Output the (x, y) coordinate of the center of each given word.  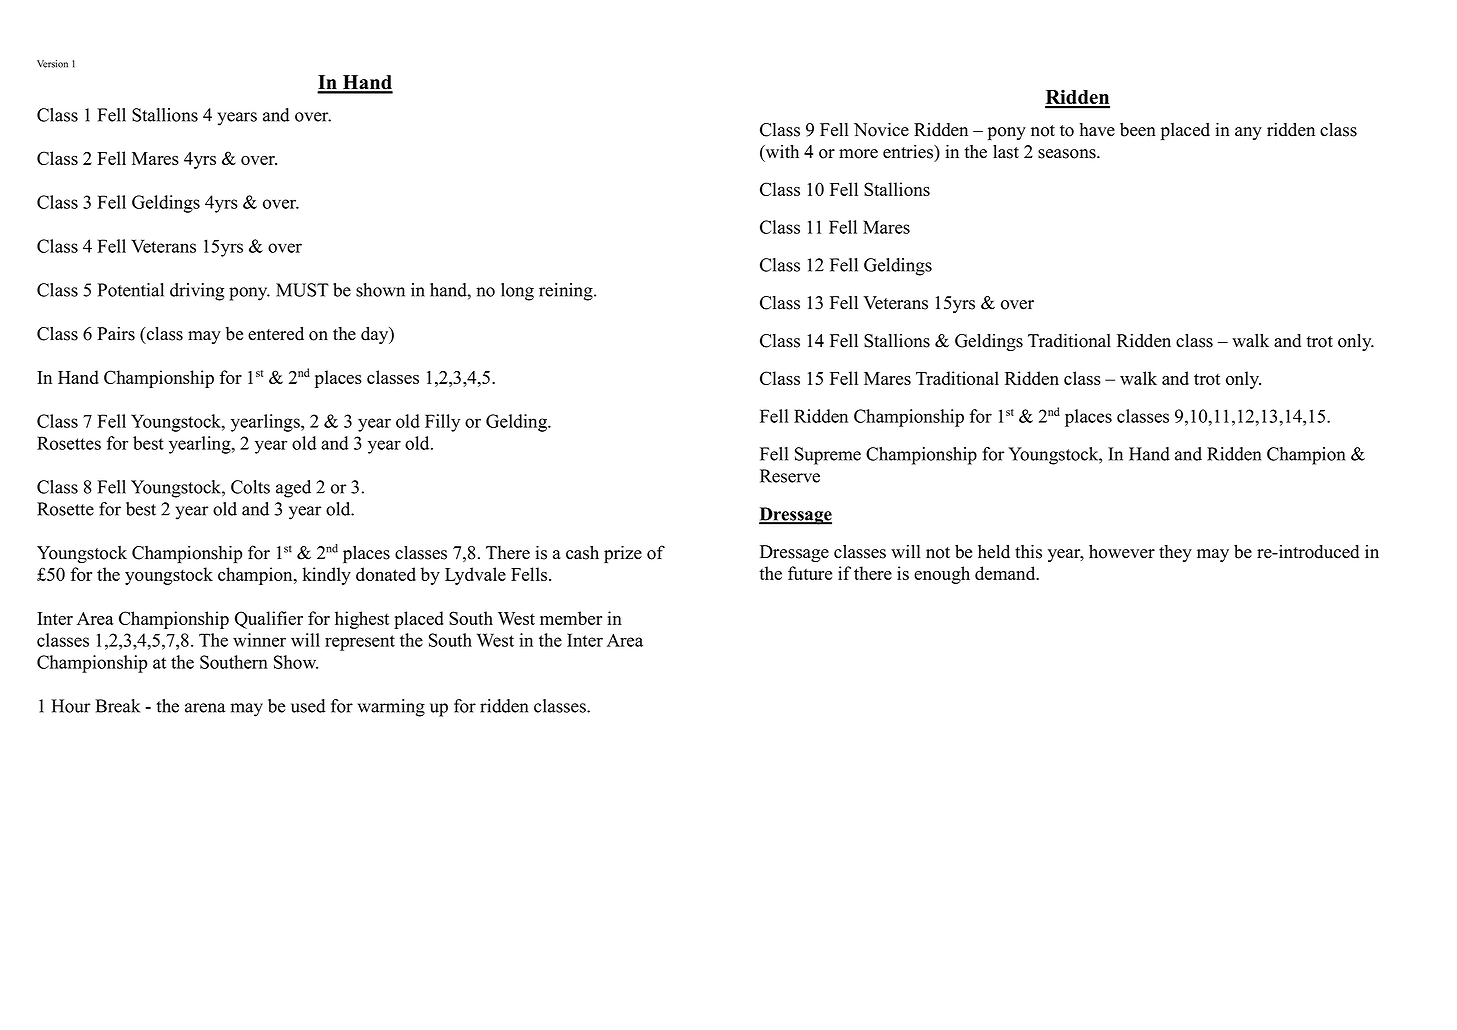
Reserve (790, 476)
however (1122, 551)
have (1097, 130)
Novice (881, 129)
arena (205, 708)
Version (52, 64)
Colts (250, 487)
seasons (1068, 154)
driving (197, 292)
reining (567, 292)
